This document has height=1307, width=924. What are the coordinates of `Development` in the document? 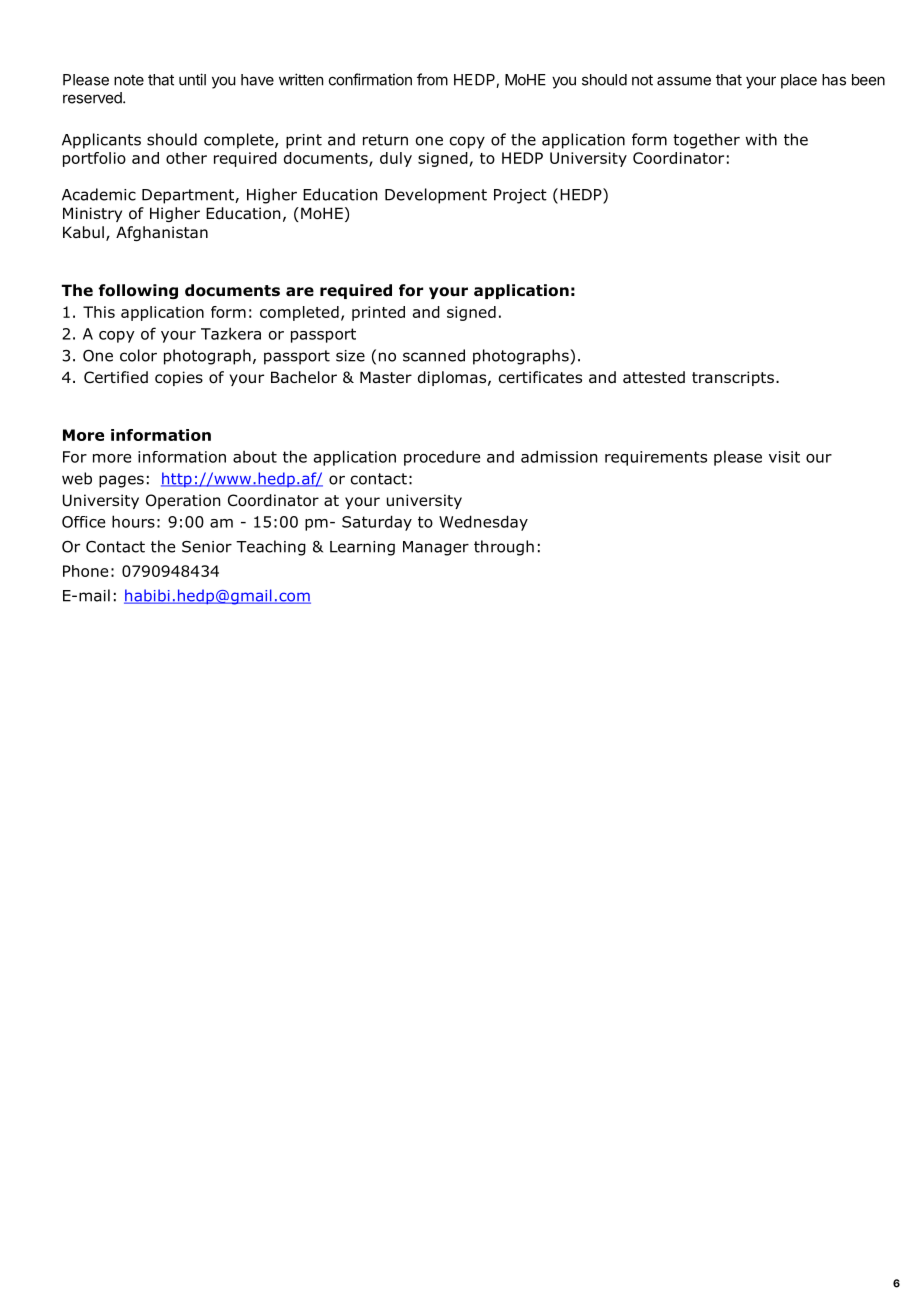 It's located at (436, 196).
